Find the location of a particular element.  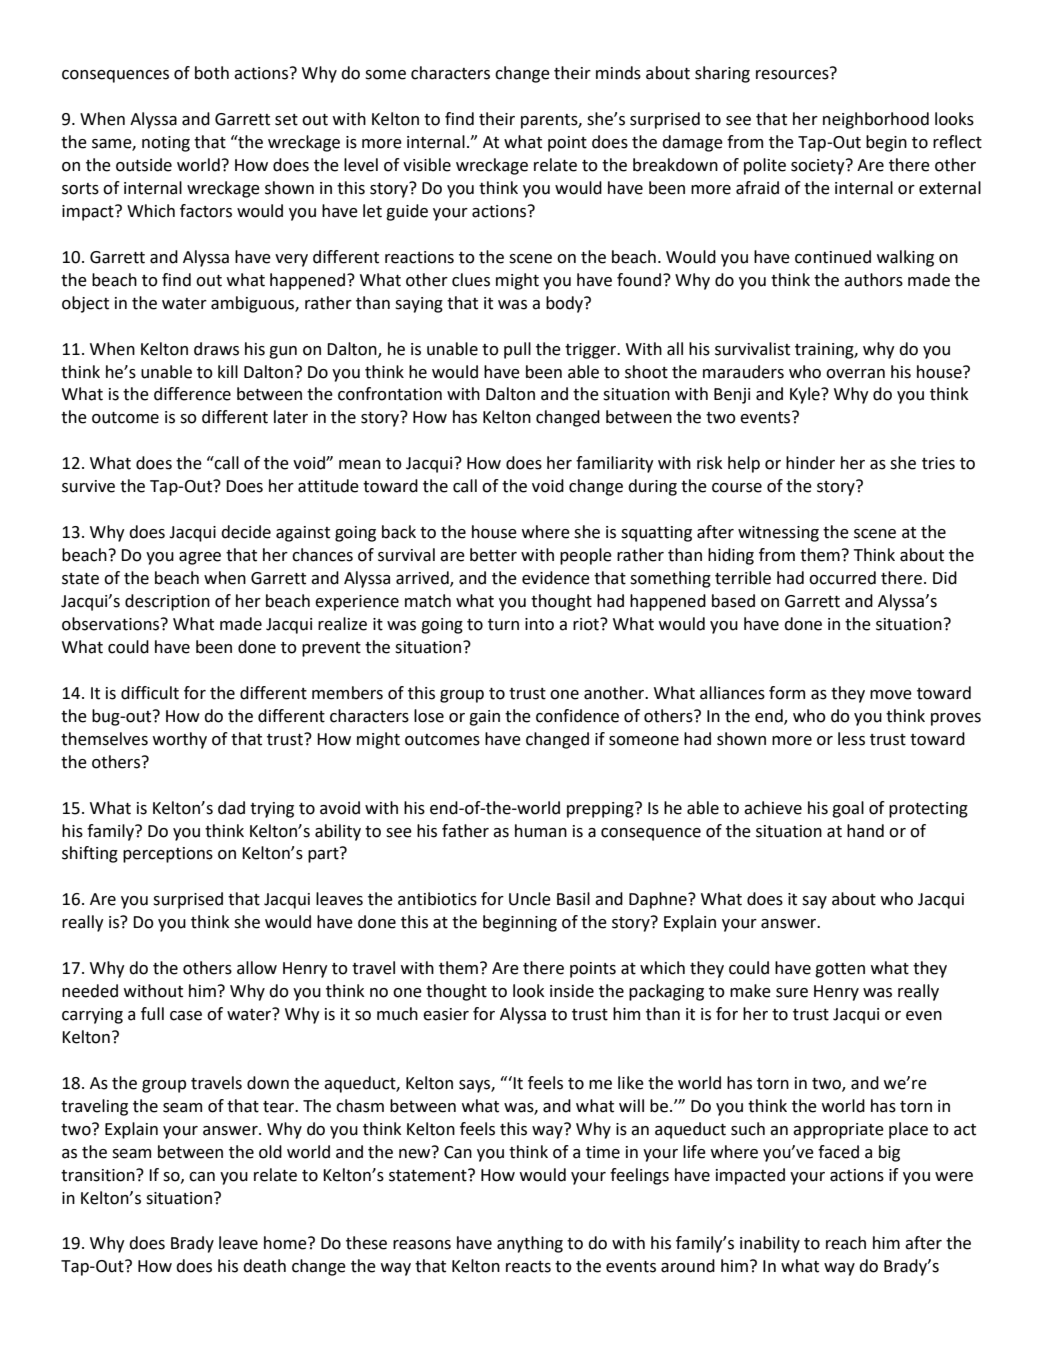

death is located at coordinates (264, 1266).
